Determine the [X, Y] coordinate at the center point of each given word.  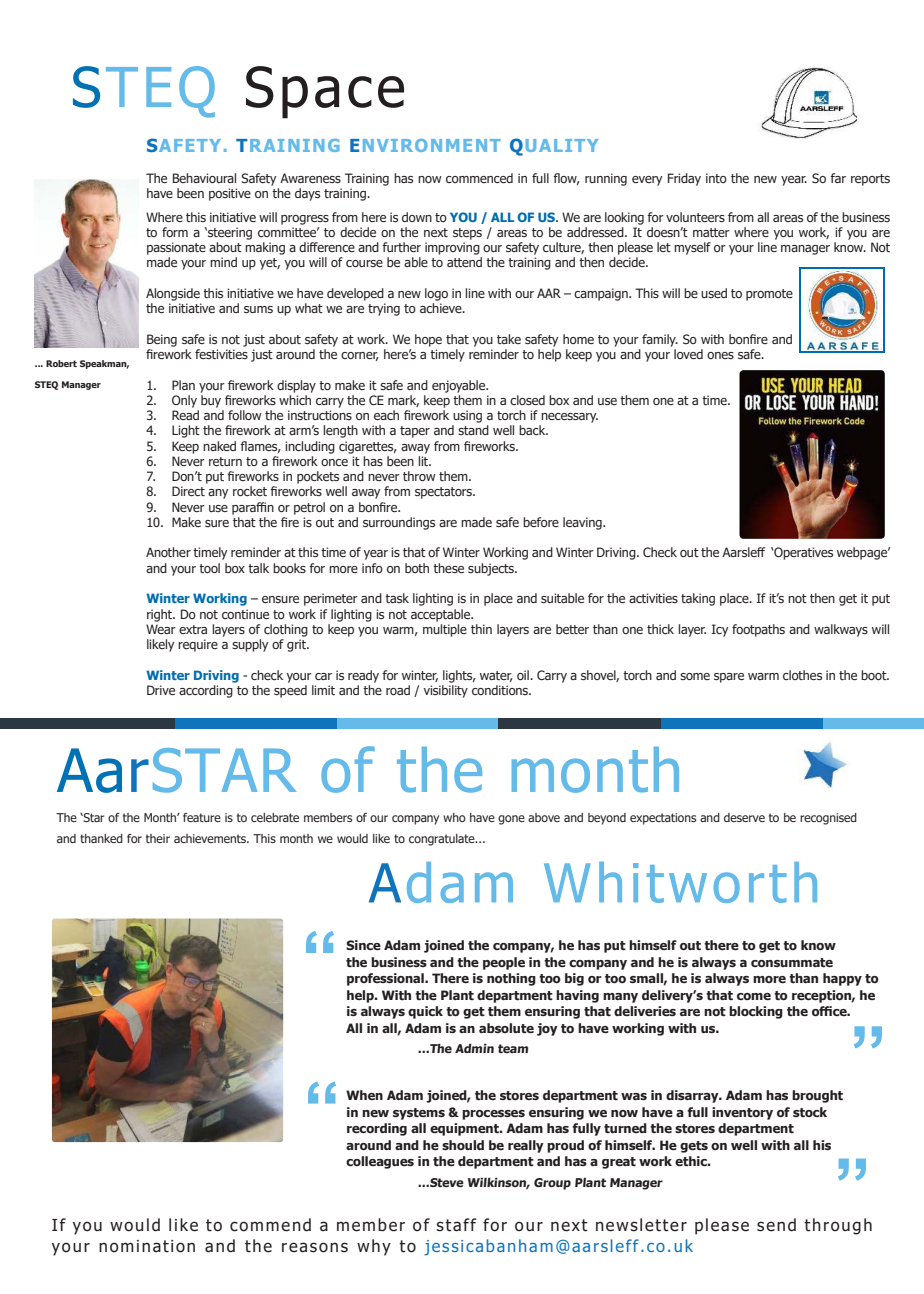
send [776, 1225]
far [838, 178]
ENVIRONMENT [425, 145]
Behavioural [204, 178]
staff [456, 1225]
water [496, 676]
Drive [161, 690]
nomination [147, 1246]
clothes [802, 675]
